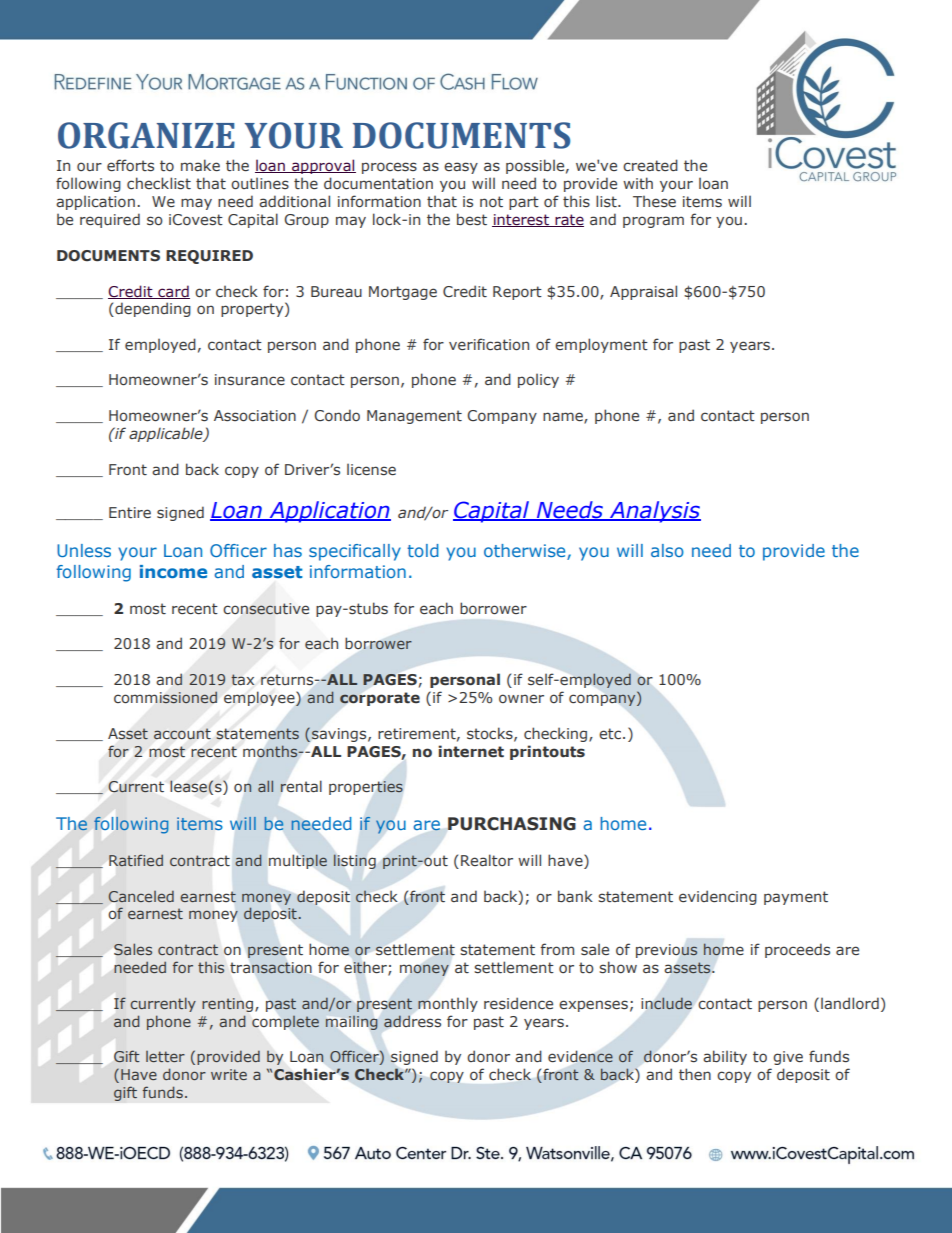 The height and width of the screenshot is (1233, 952). I want to click on income, so click(173, 571).
